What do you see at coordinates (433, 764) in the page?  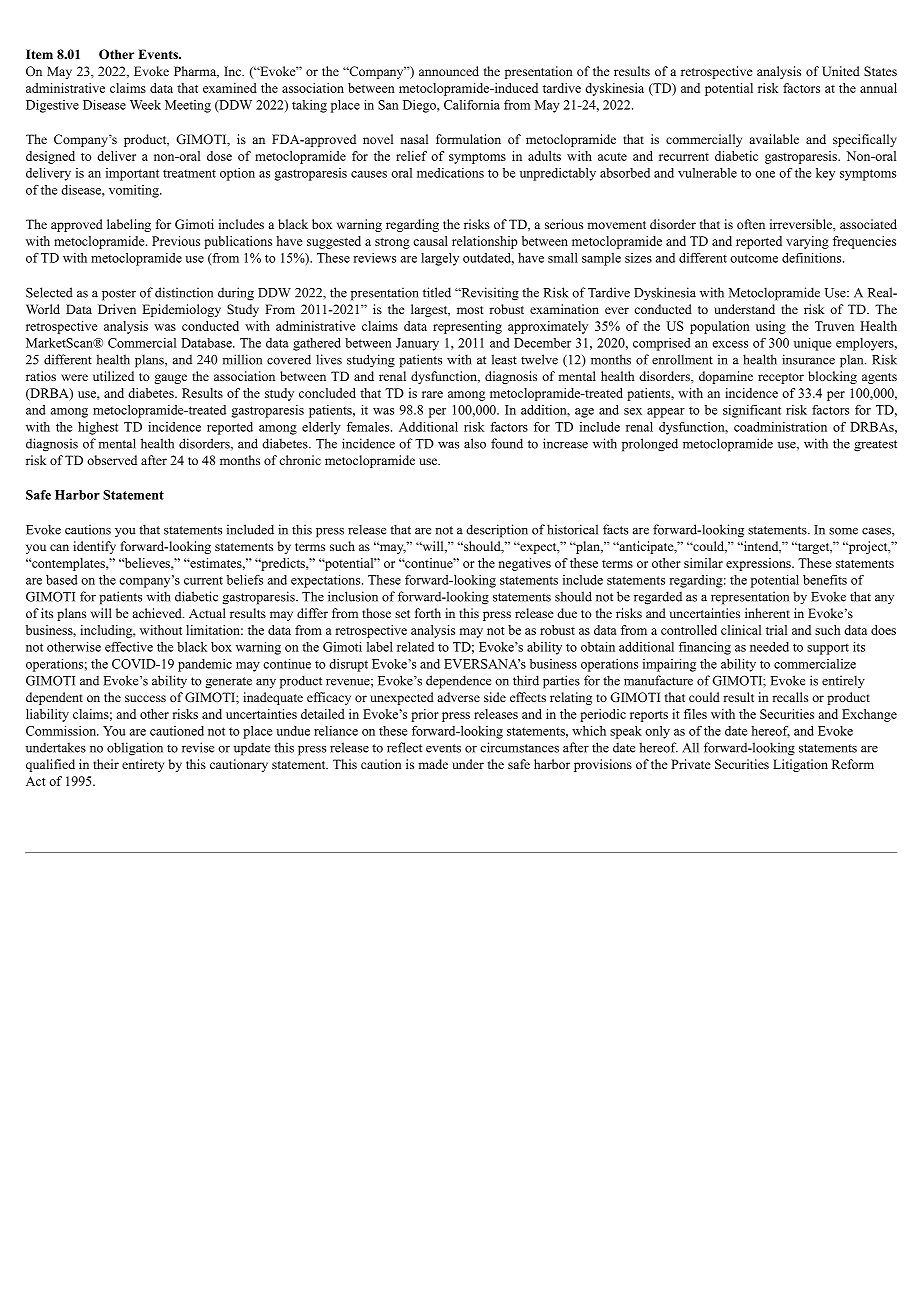 I see `made` at bounding box center [433, 764].
